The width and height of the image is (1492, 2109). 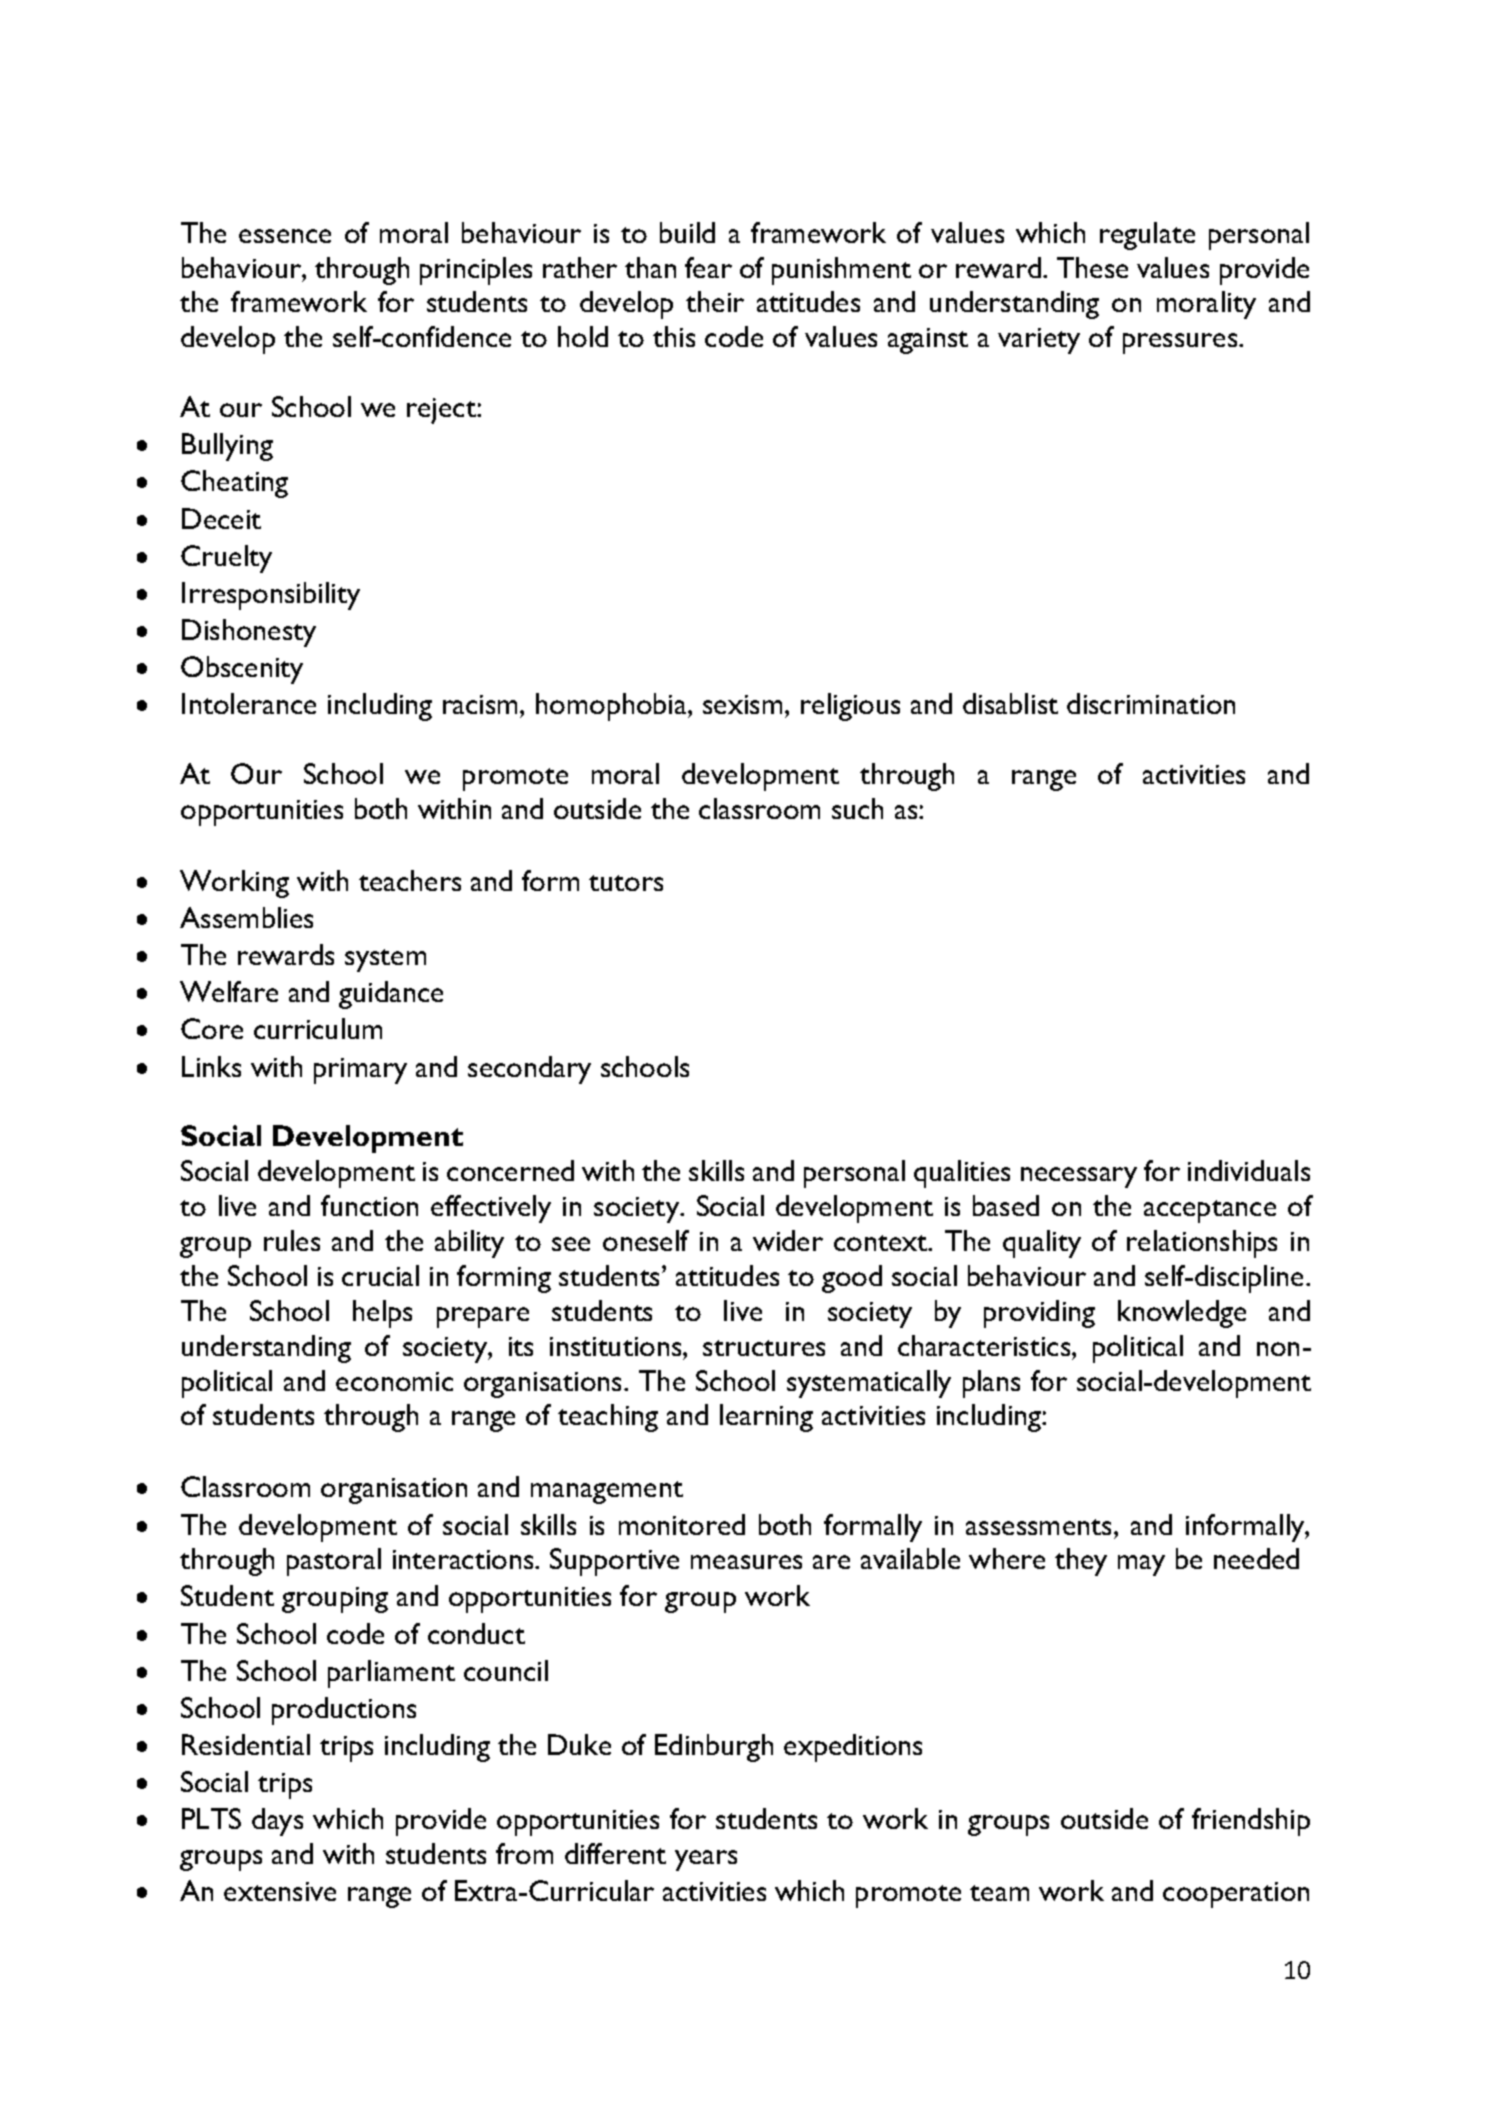 What do you see at coordinates (285, 236) in the image?
I see `essence` at bounding box center [285, 236].
